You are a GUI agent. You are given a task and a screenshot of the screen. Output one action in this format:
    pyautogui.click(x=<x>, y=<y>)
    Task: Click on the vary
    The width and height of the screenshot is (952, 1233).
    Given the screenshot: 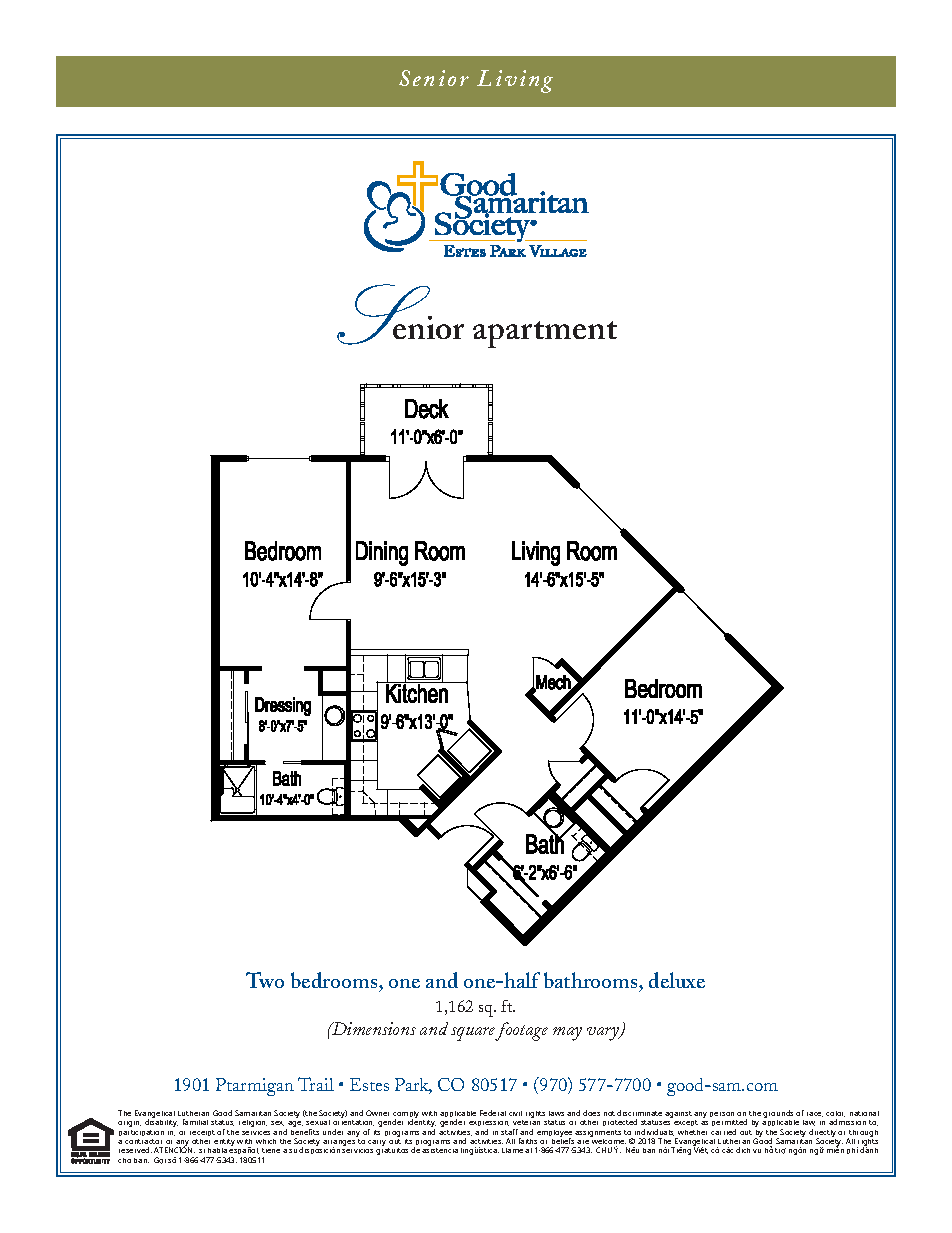 What is the action you would take?
    pyautogui.click(x=604, y=1034)
